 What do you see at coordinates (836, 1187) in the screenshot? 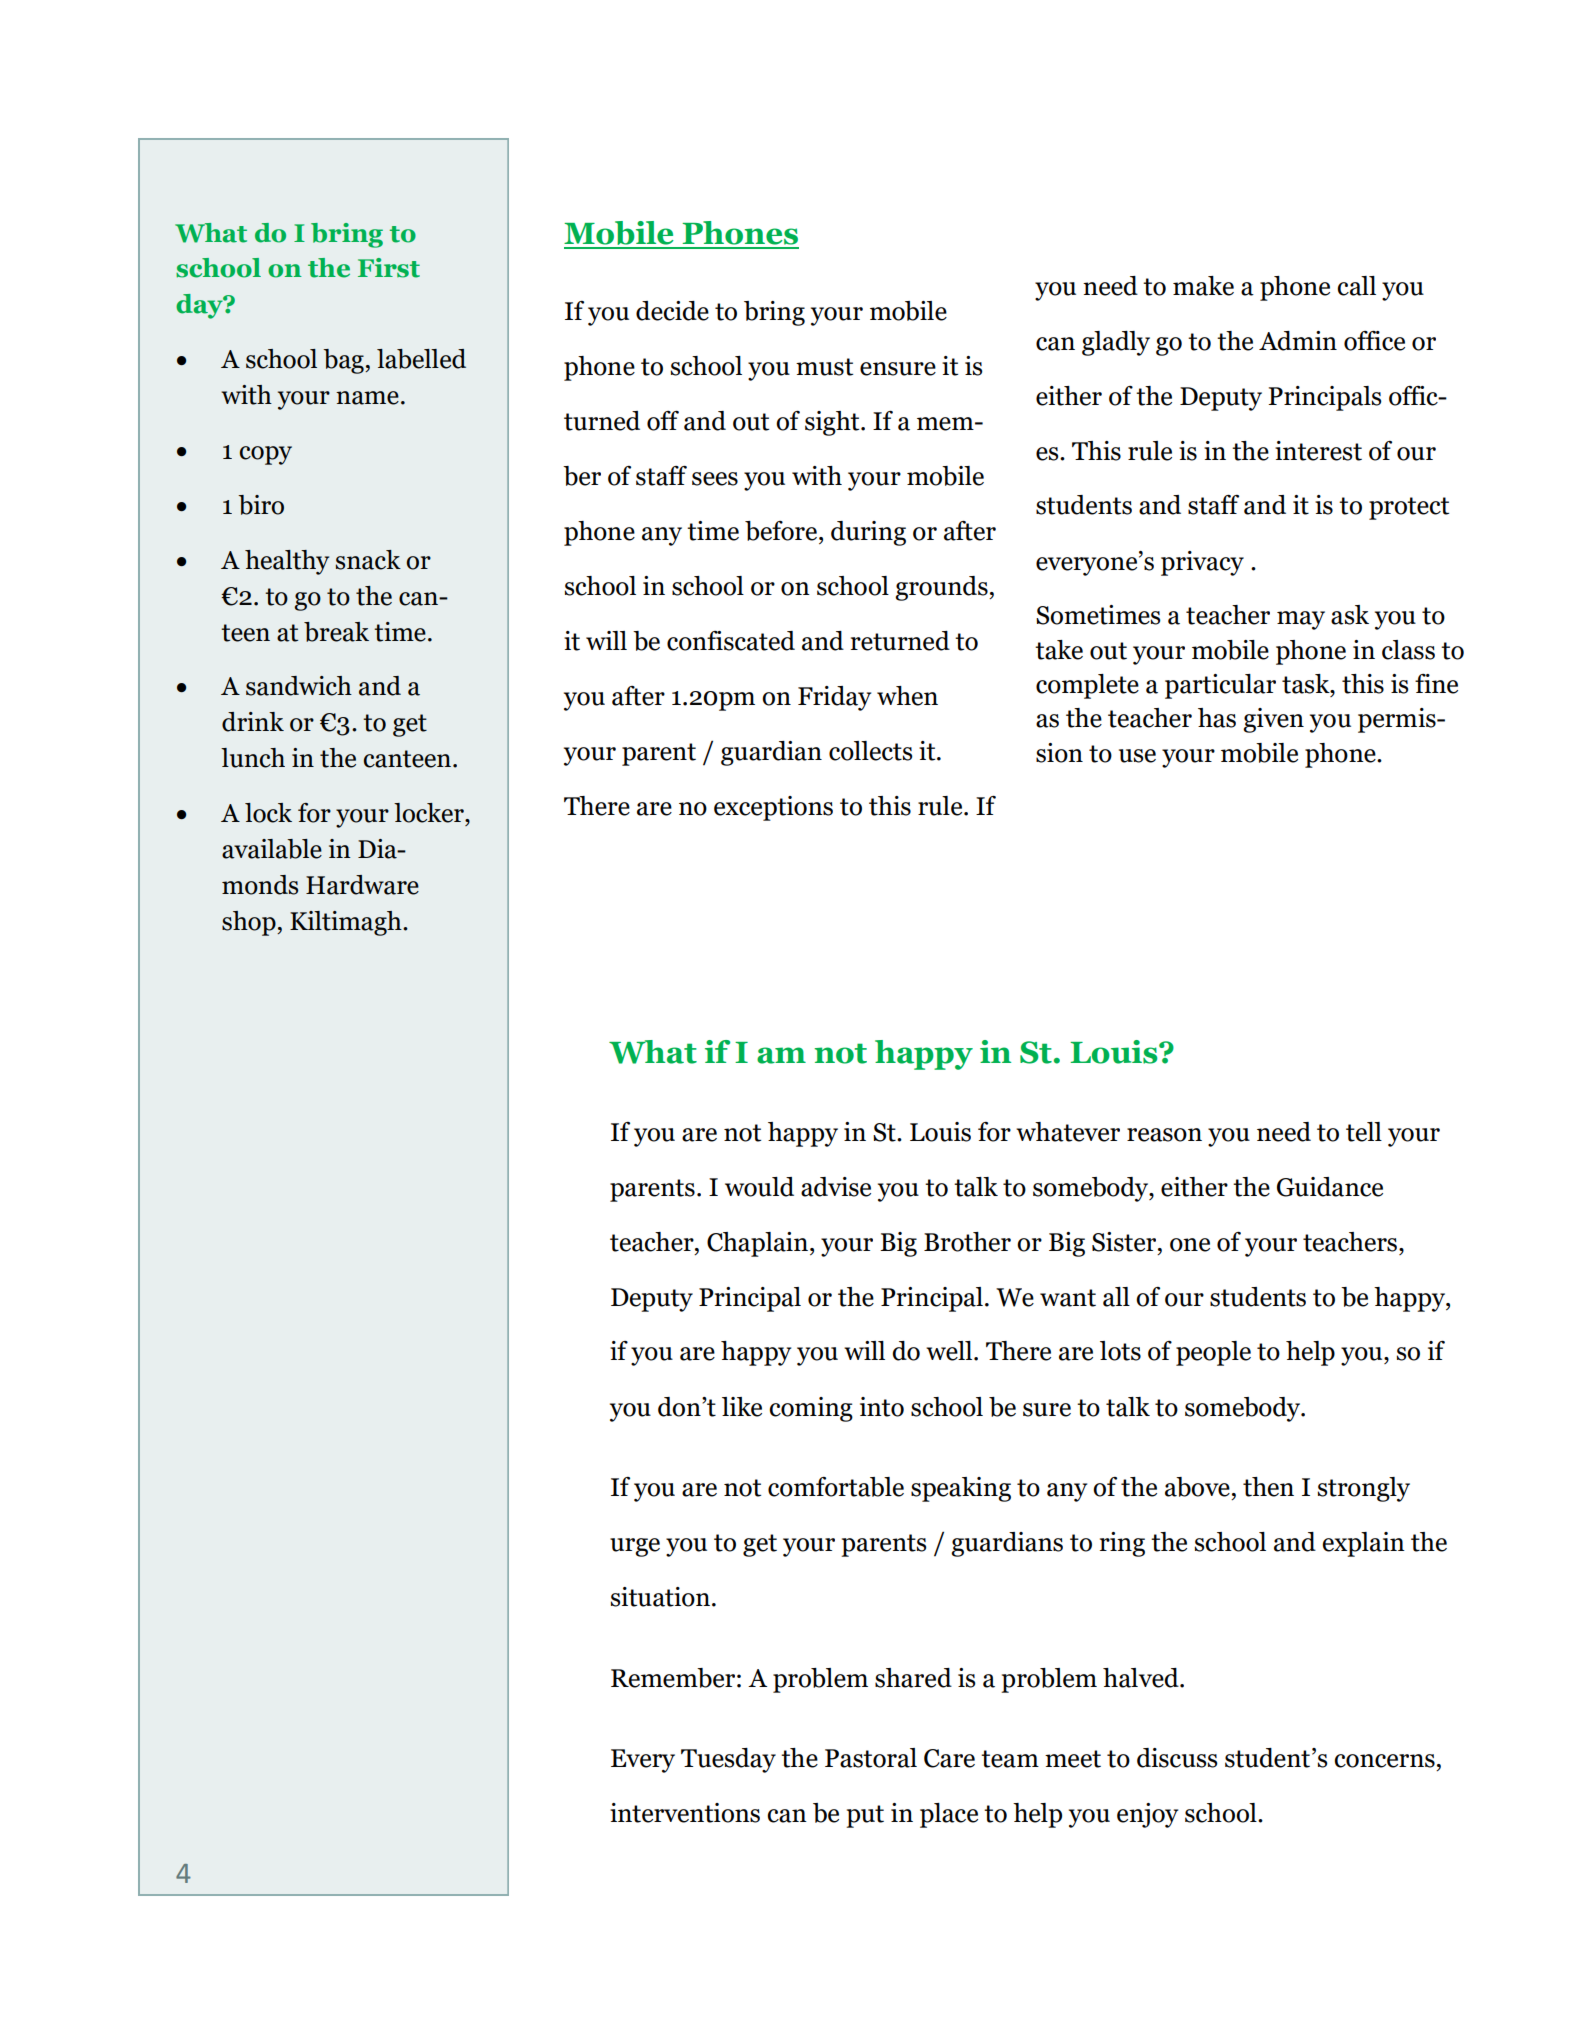
I see `advise` at bounding box center [836, 1187].
